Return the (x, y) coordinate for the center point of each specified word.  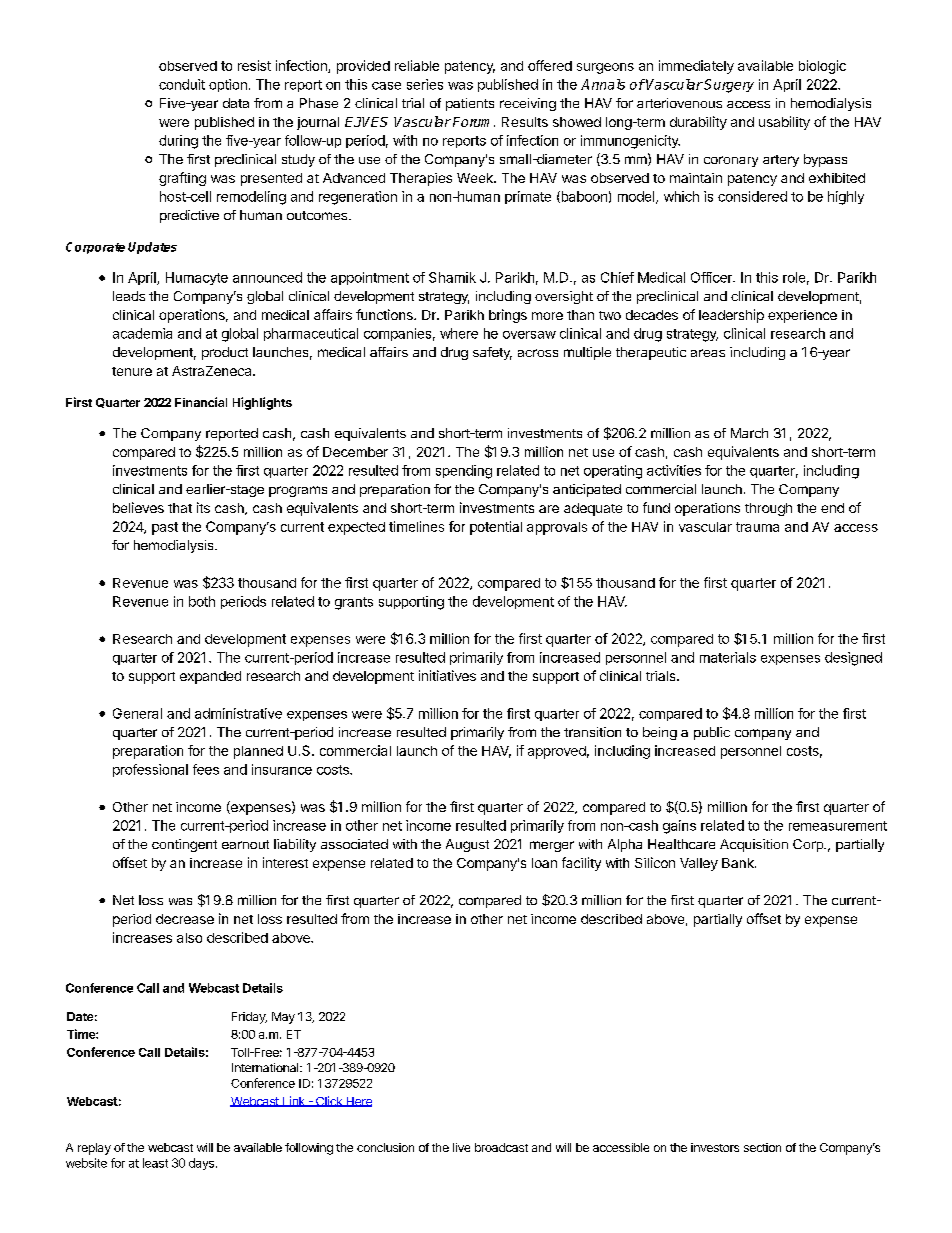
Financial (201, 402)
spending (464, 472)
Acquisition (754, 845)
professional (150, 770)
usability (784, 123)
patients (470, 104)
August (467, 845)
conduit (182, 84)
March (749, 433)
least (155, 1163)
